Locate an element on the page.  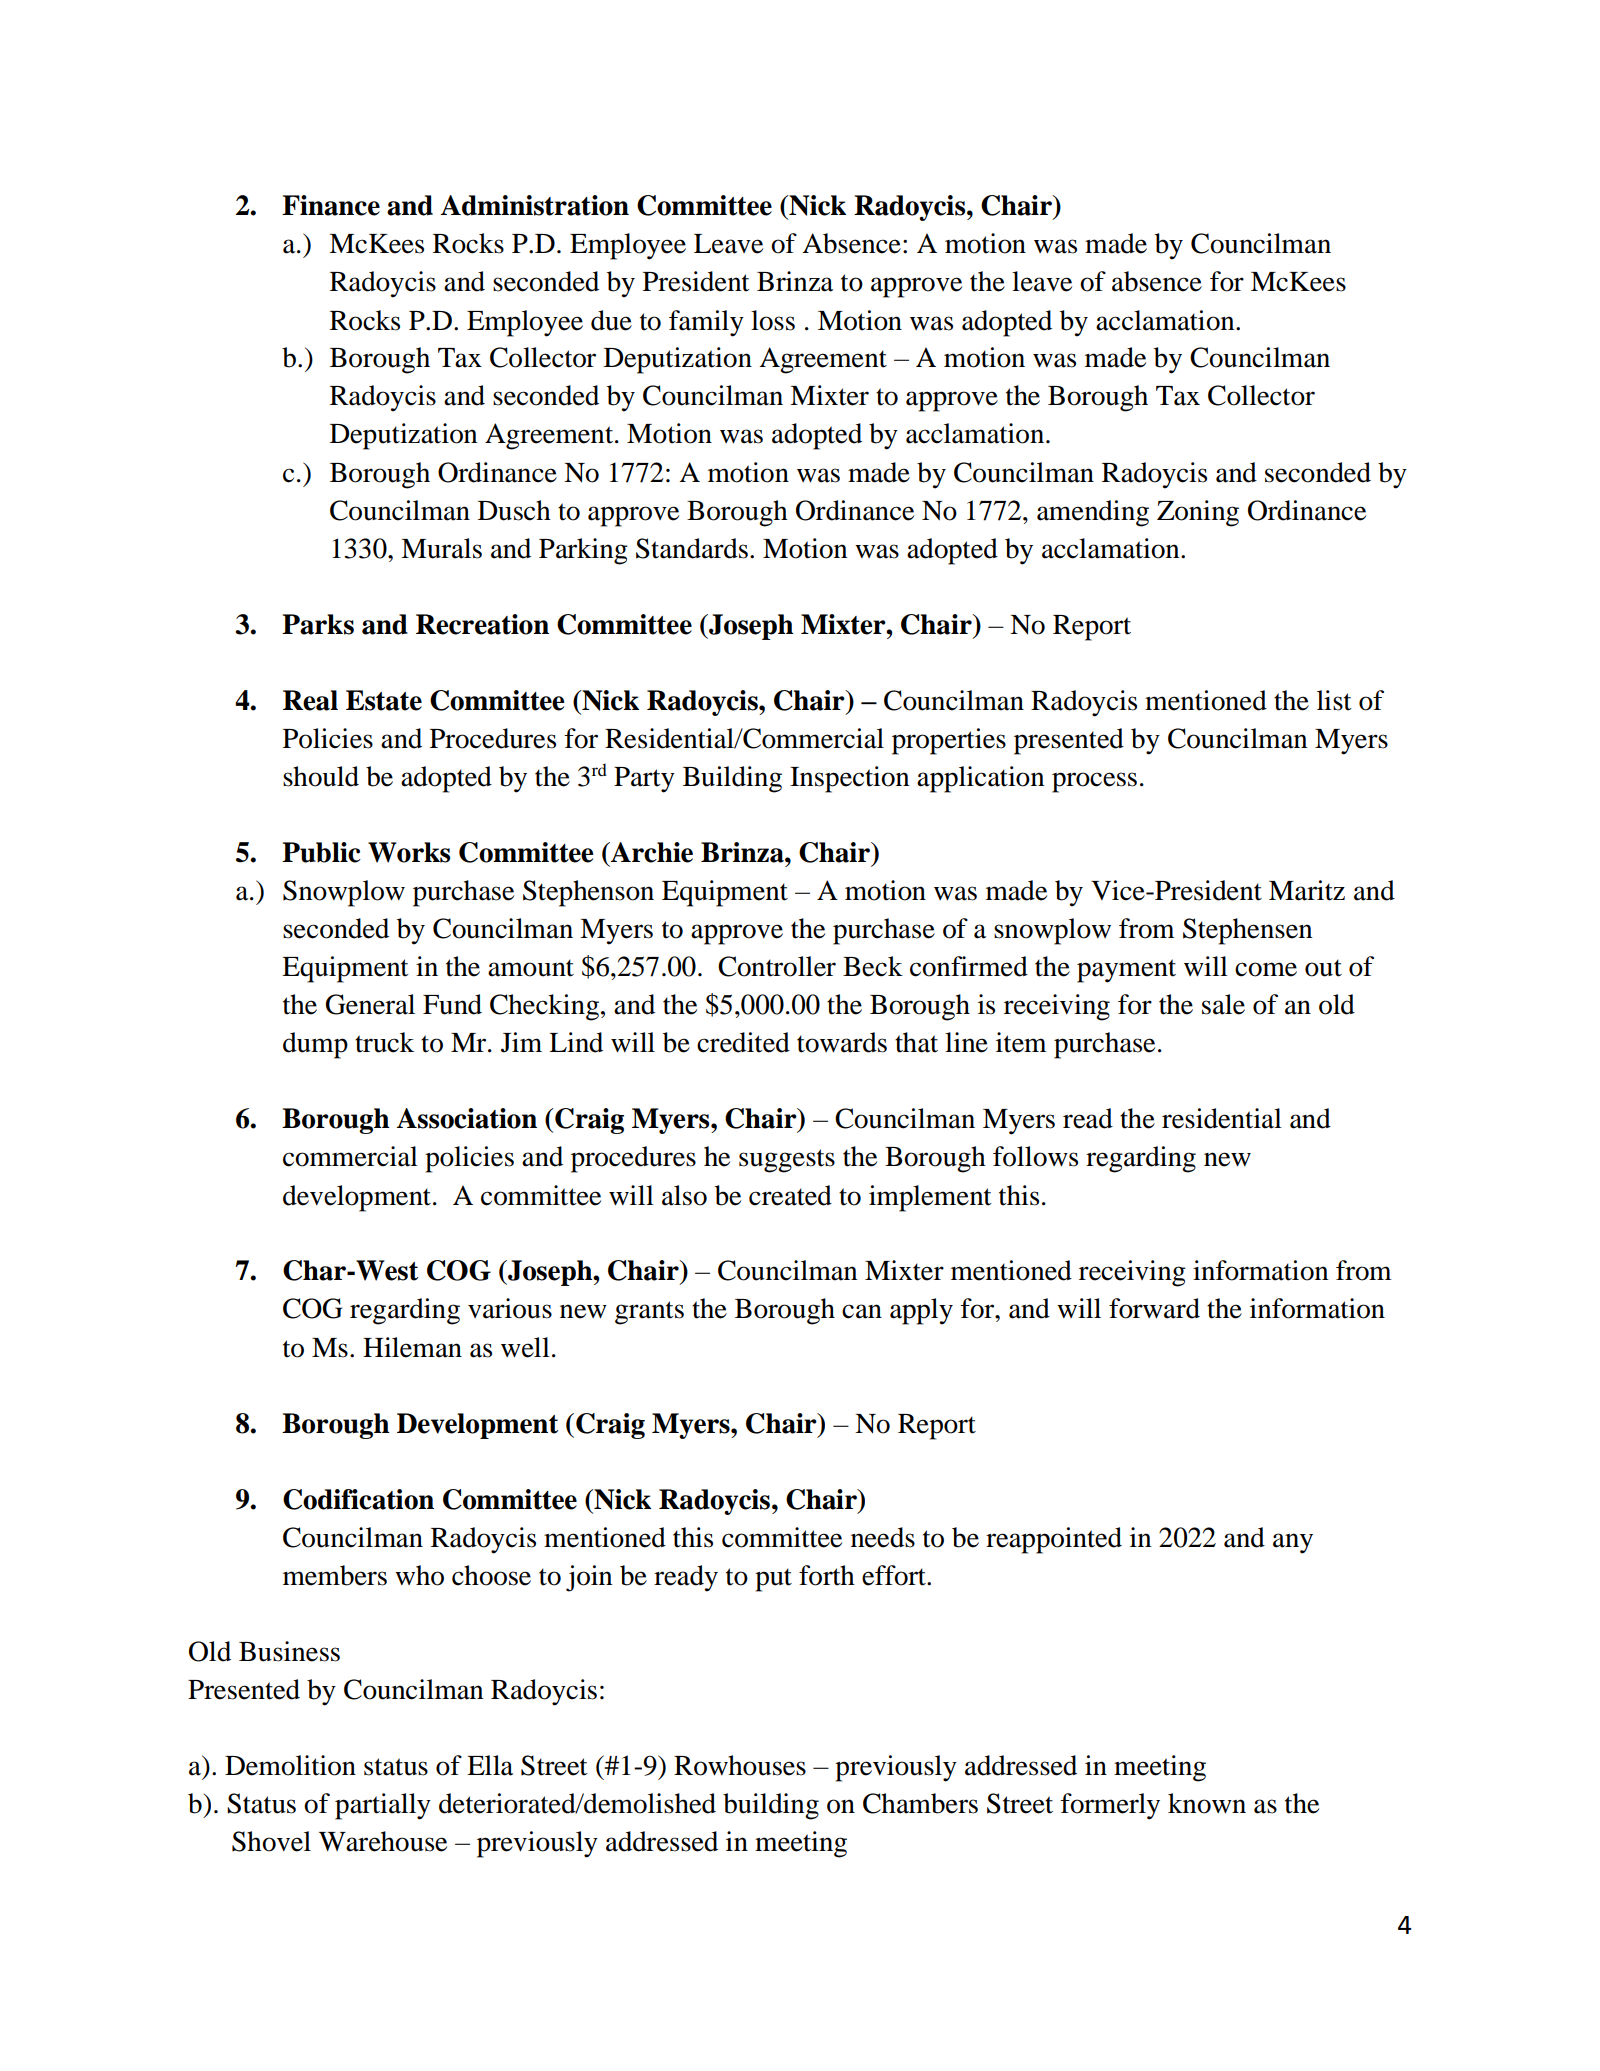
Codification is located at coordinates (358, 1499).
